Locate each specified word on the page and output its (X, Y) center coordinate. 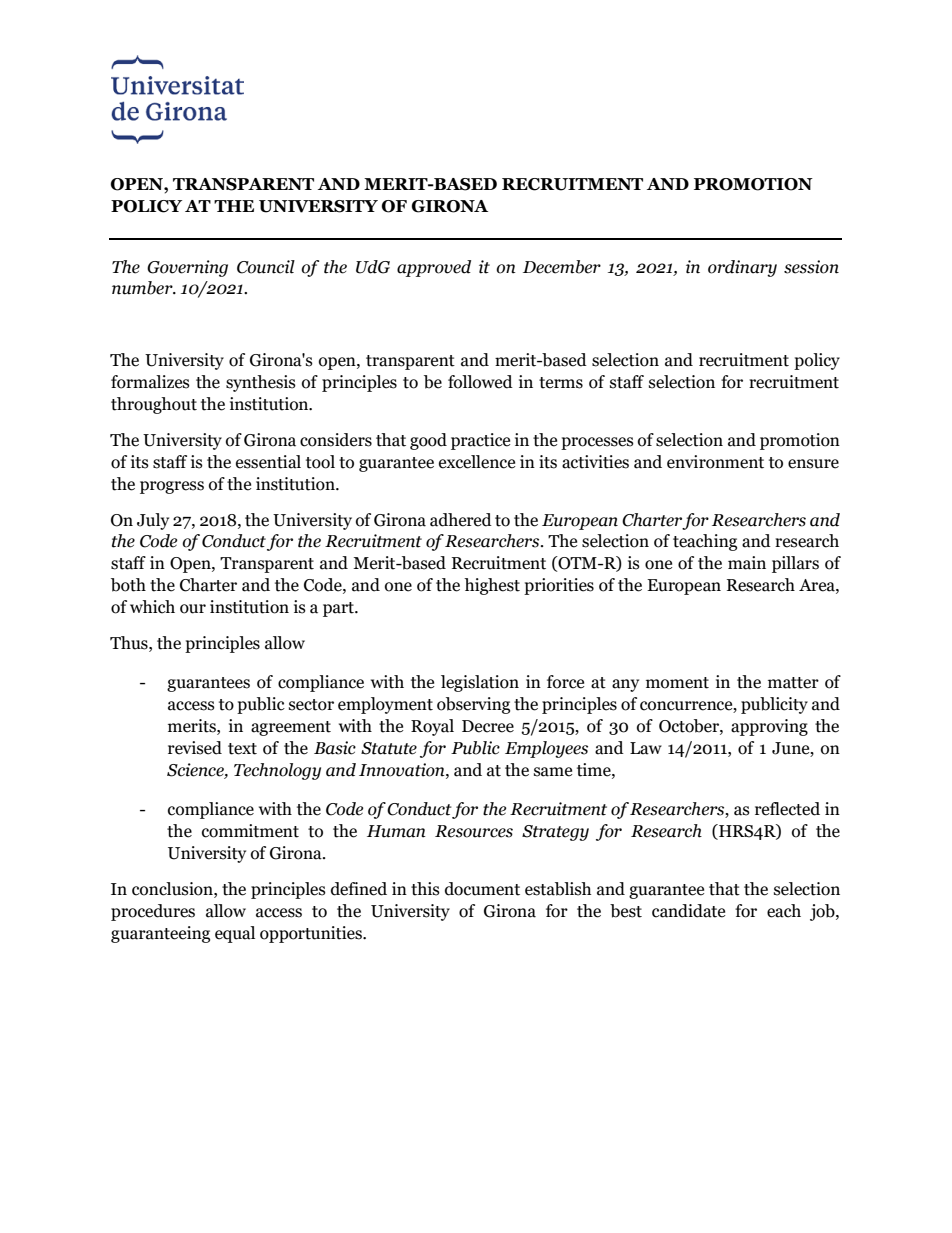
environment (715, 462)
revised (195, 748)
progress (172, 487)
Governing (187, 268)
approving (769, 727)
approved (434, 268)
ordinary (742, 268)
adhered (461, 520)
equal (235, 934)
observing (473, 705)
